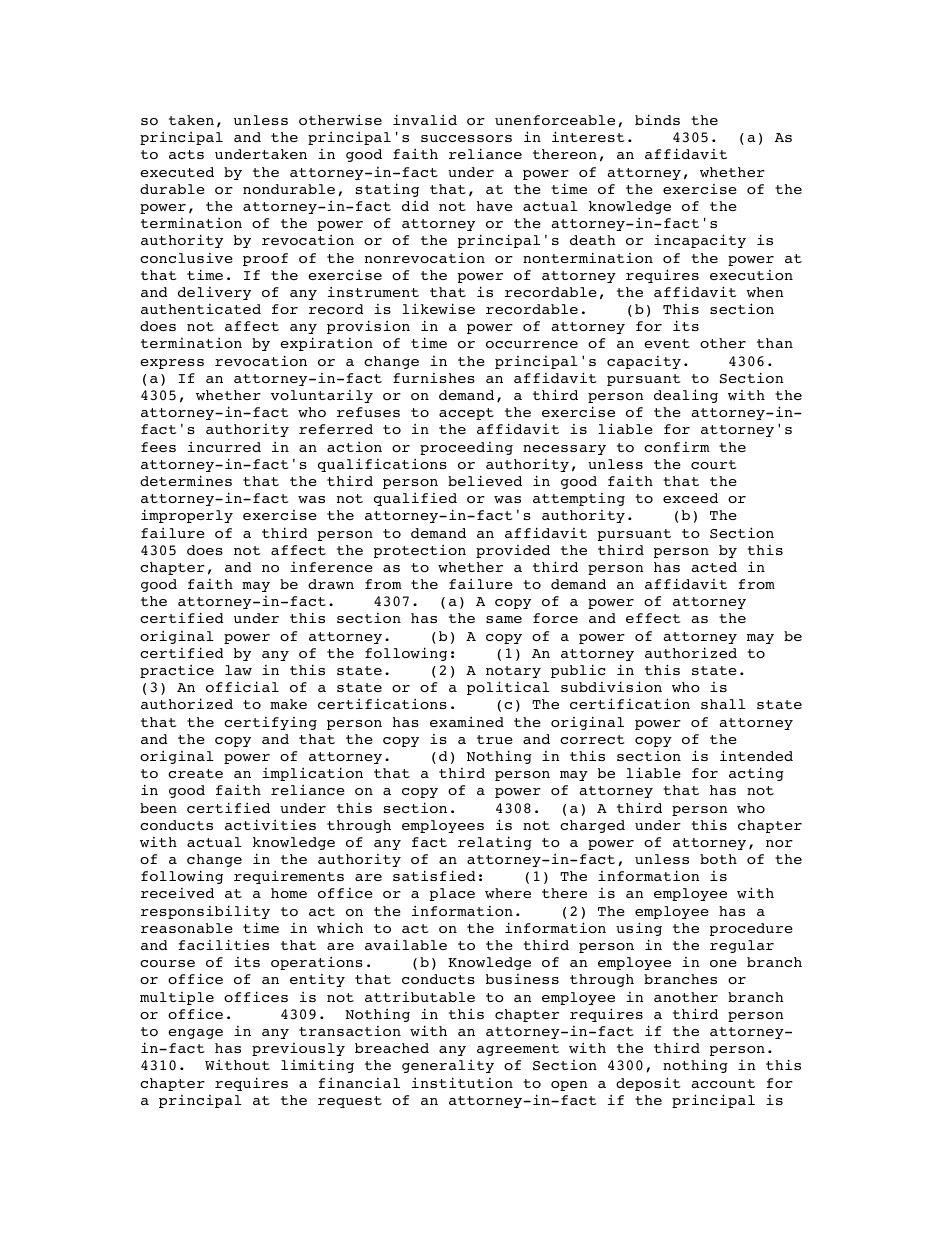  I want to click on incurred, so click(224, 446).
